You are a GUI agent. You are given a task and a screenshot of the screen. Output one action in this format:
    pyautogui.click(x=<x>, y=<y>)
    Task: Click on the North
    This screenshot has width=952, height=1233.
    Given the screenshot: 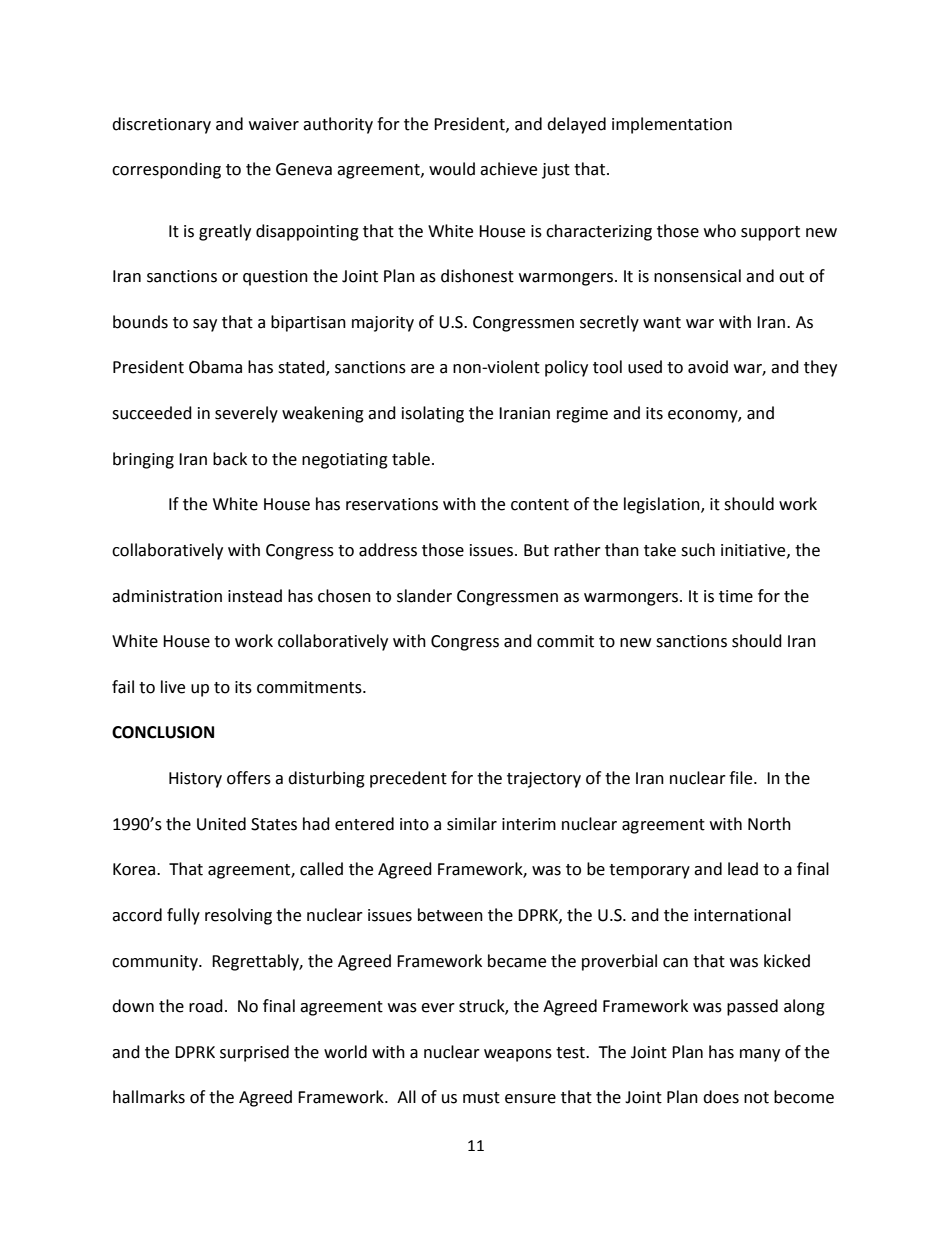 What is the action you would take?
    pyautogui.click(x=769, y=824)
